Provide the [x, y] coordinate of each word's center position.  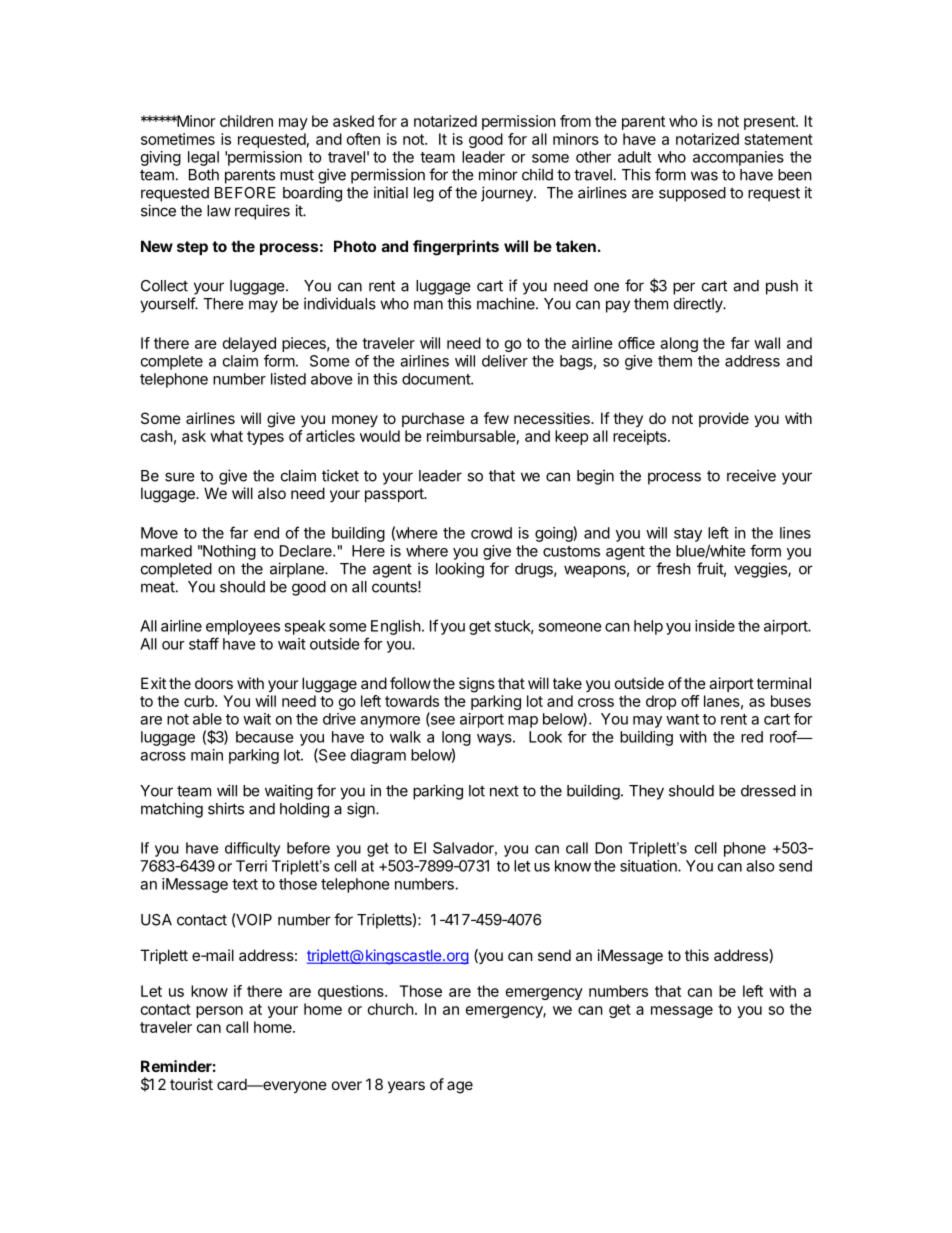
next [504, 791]
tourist [191, 1084]
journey [508, 194]
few [496, 418]
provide [724, 419]
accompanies [738, 158]
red [752, 737]
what [226, 436]
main [207, 755]
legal [203, 158]
